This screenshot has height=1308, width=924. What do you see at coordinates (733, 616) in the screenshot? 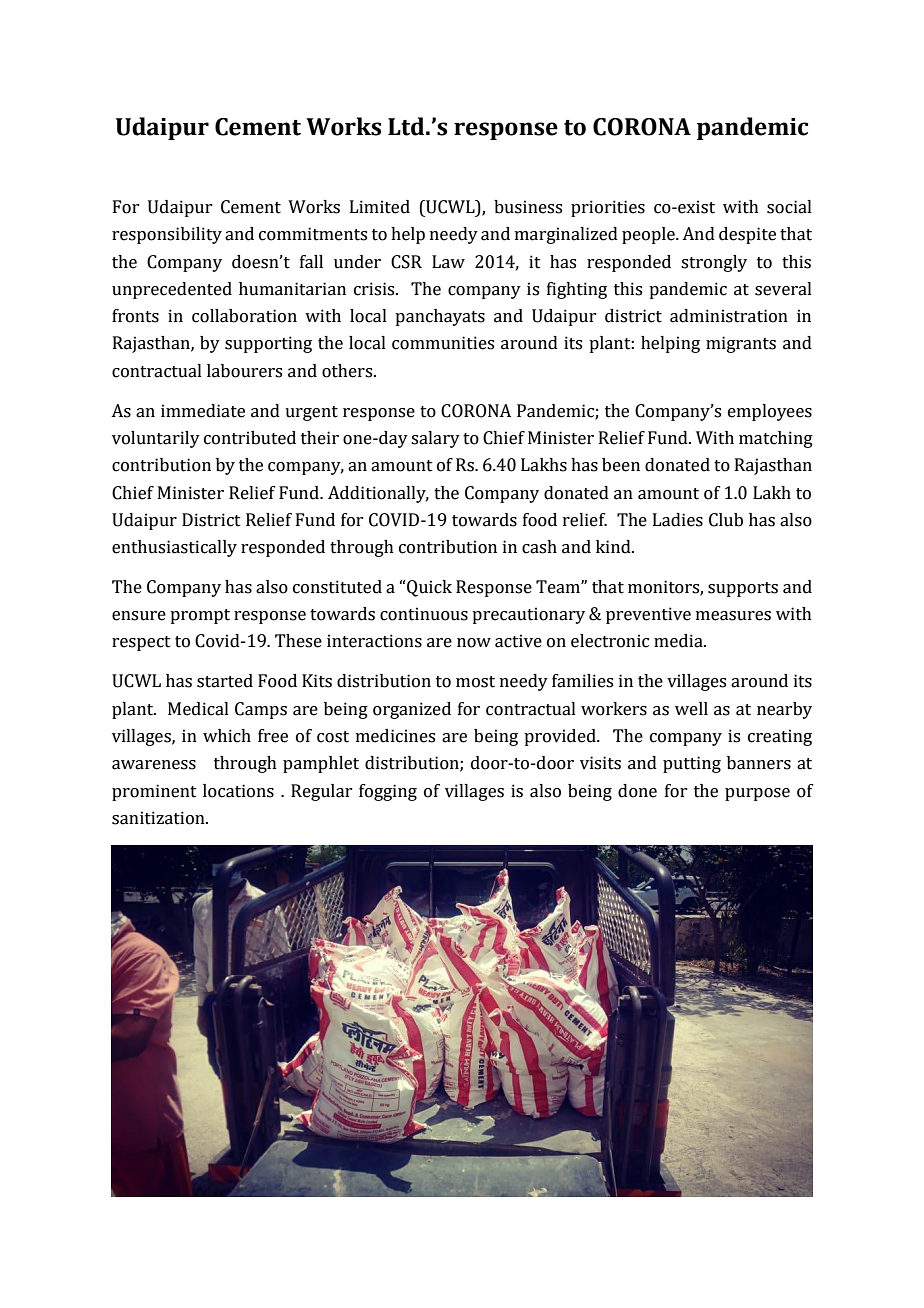
I see `measures` at bounding box center [733, 616].
